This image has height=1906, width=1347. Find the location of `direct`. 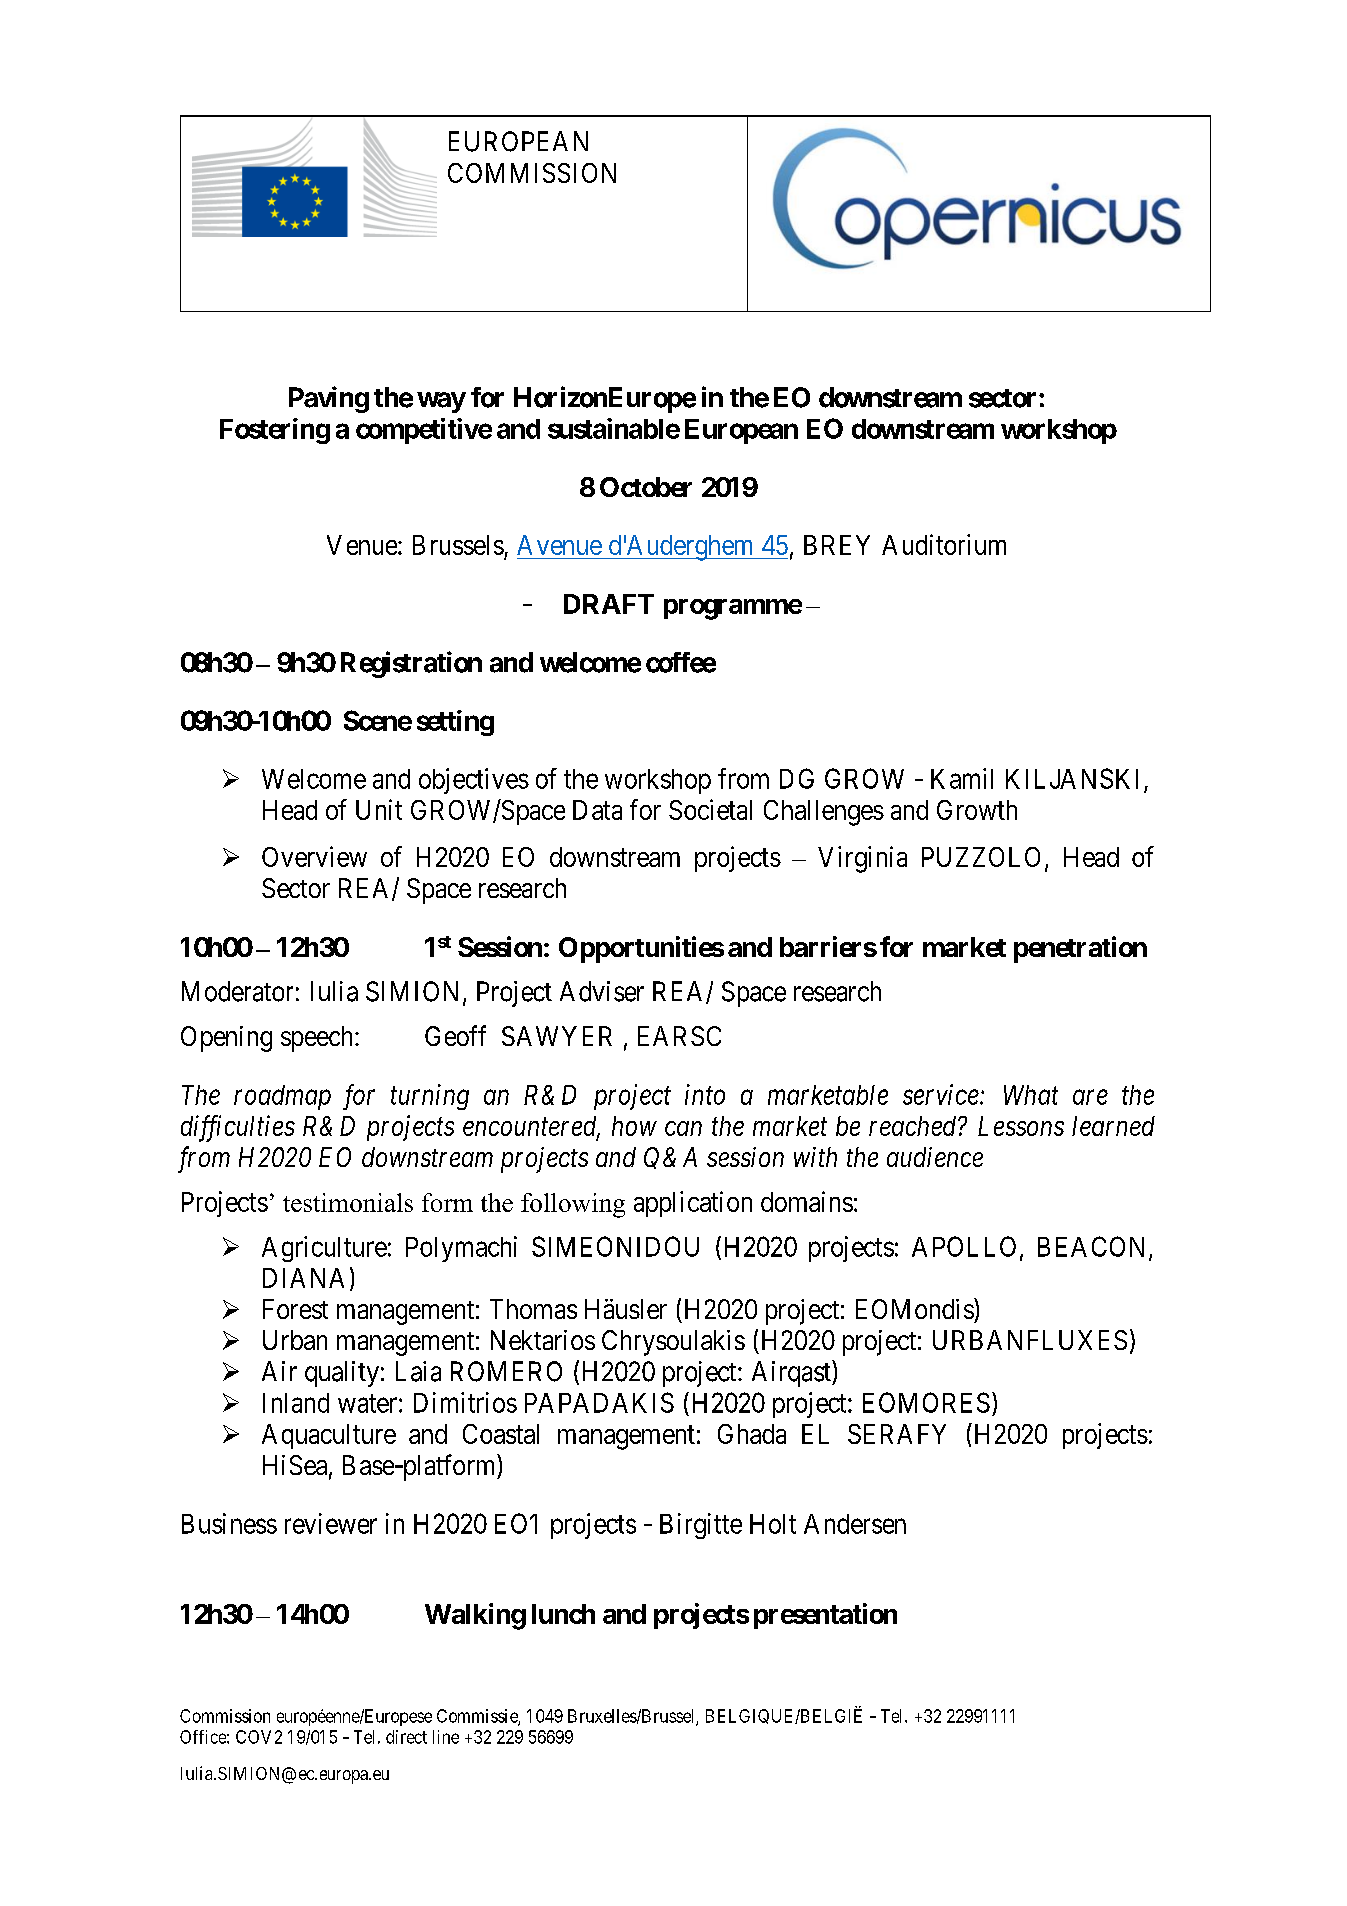

direct is located at coordinates (406, 1737).
